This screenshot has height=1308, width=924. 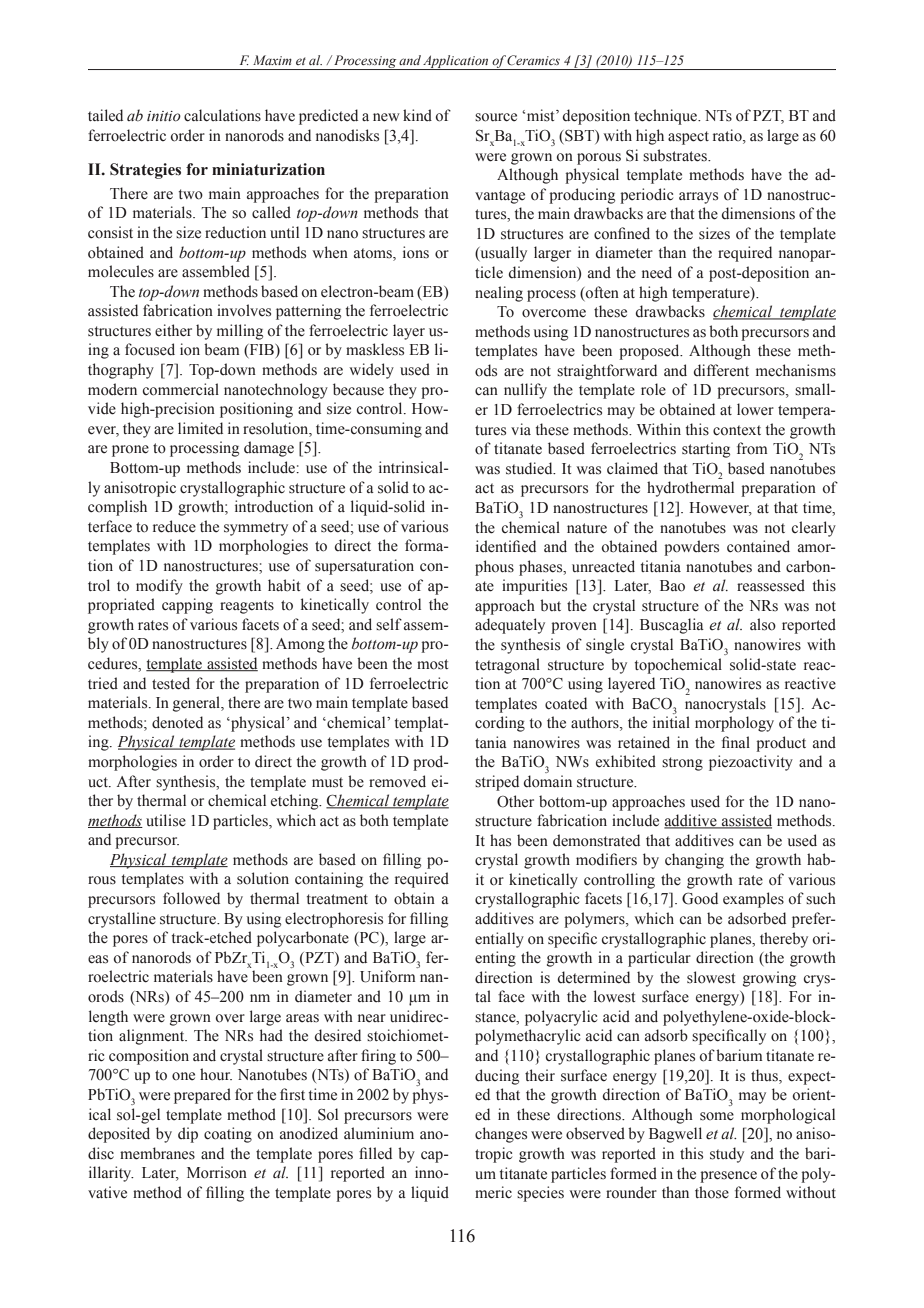 I want to click on strong, so click(x=682, y=764).
